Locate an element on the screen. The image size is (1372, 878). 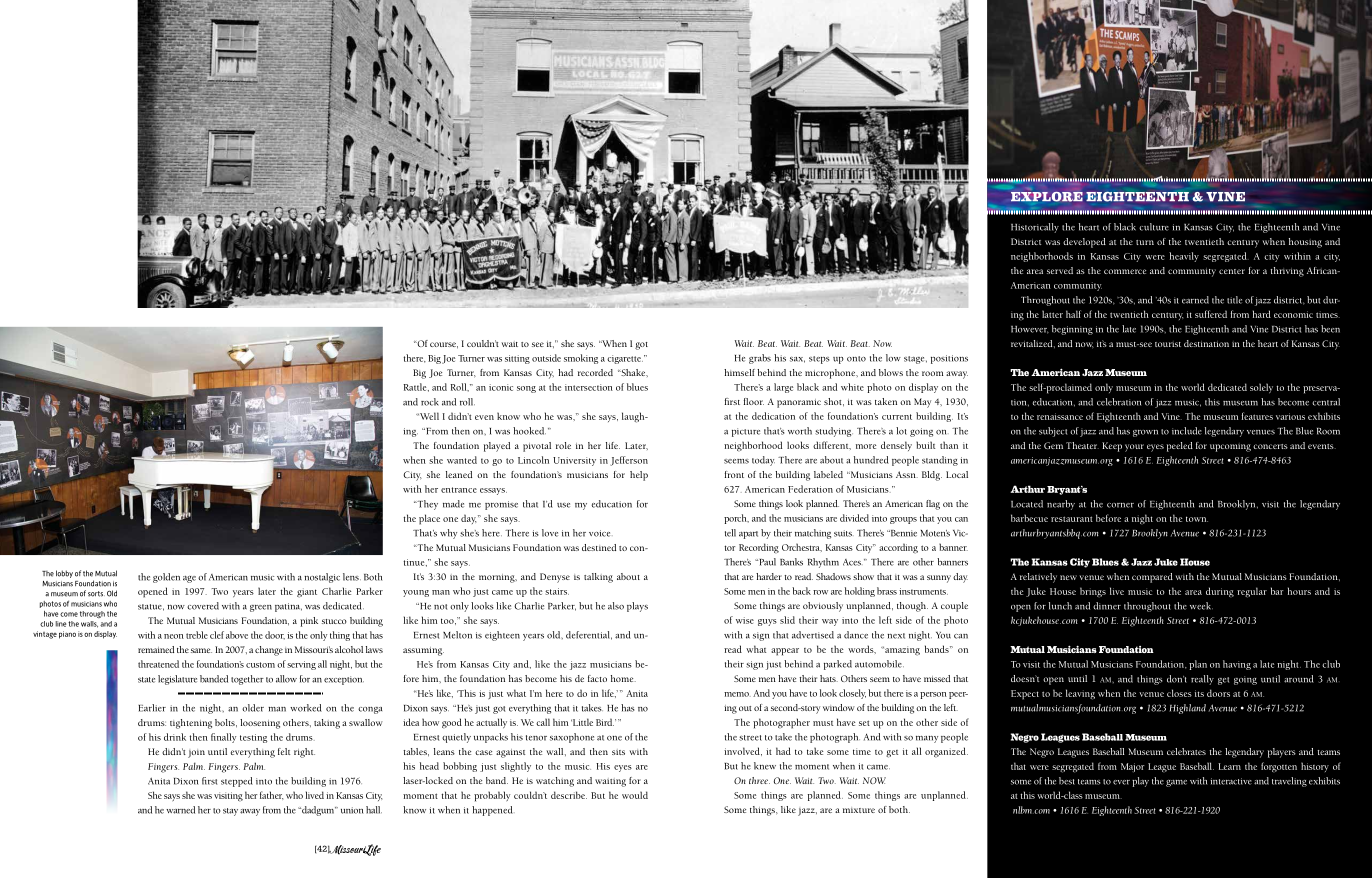
sitting is located at coordinates (517, 359).
